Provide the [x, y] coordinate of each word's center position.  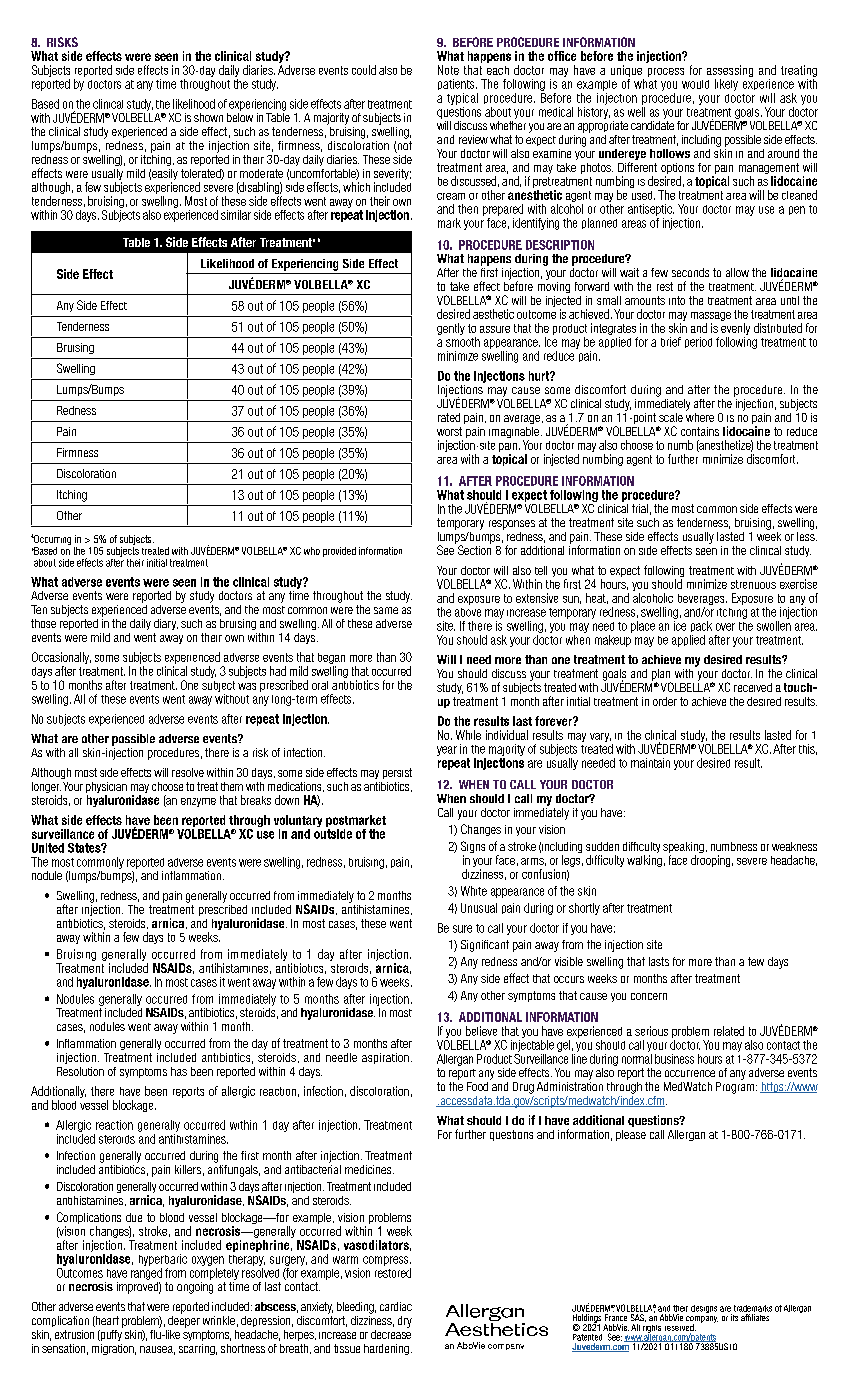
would [695, 84]
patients [457, 84]
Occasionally [61, 659]
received [753, 687]
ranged [146, 1274]
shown [208, 117]
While [468, 735]
